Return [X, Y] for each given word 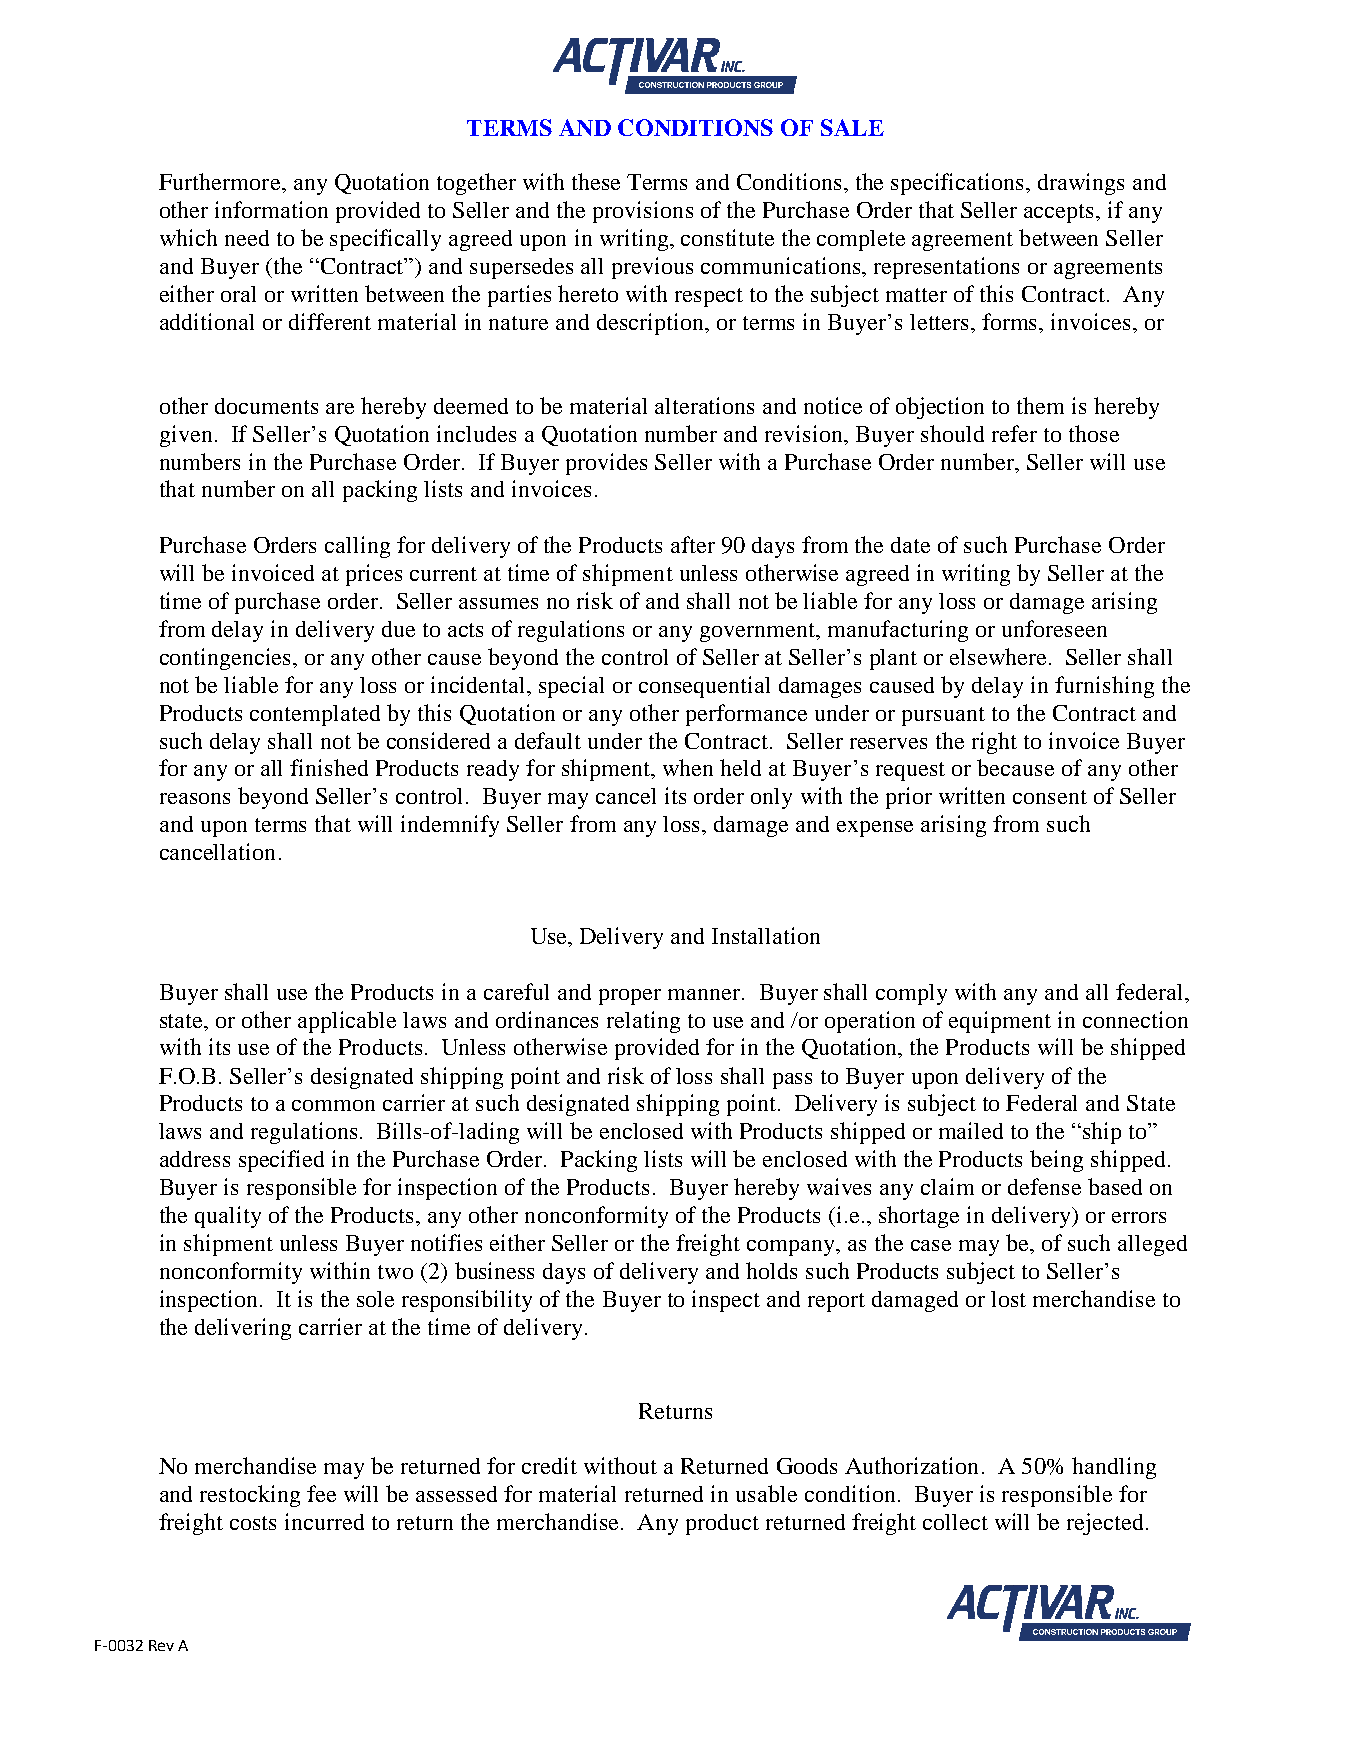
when [688, 767]
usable [766, 1493]
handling [1114, 1468]
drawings [1081, 184]
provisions [643, 212]
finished [329, 767]
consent [1050, 797]
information [271, 209]
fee [321, 1493]
